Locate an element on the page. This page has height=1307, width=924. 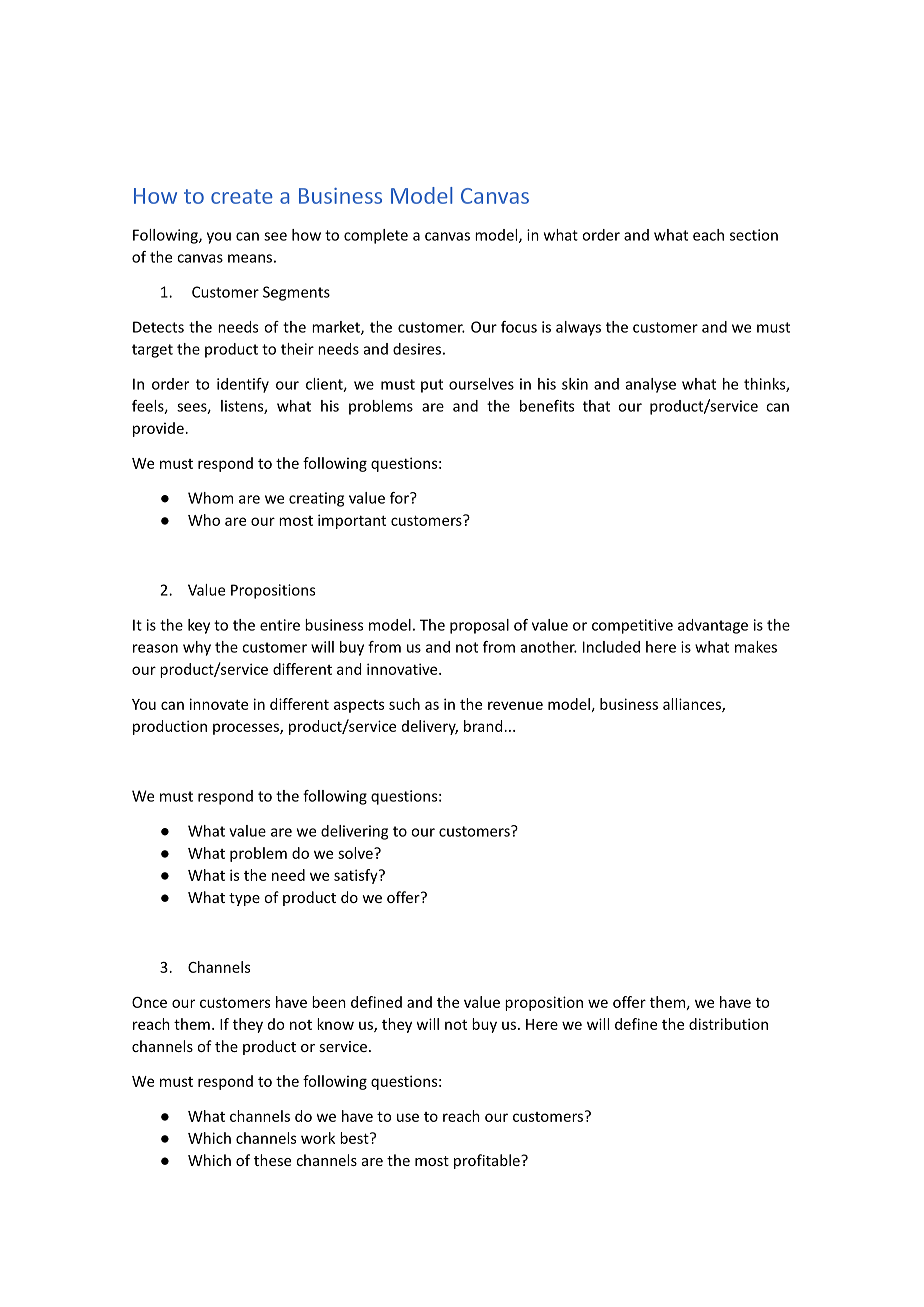
section is located at coordinates (754, 235).
